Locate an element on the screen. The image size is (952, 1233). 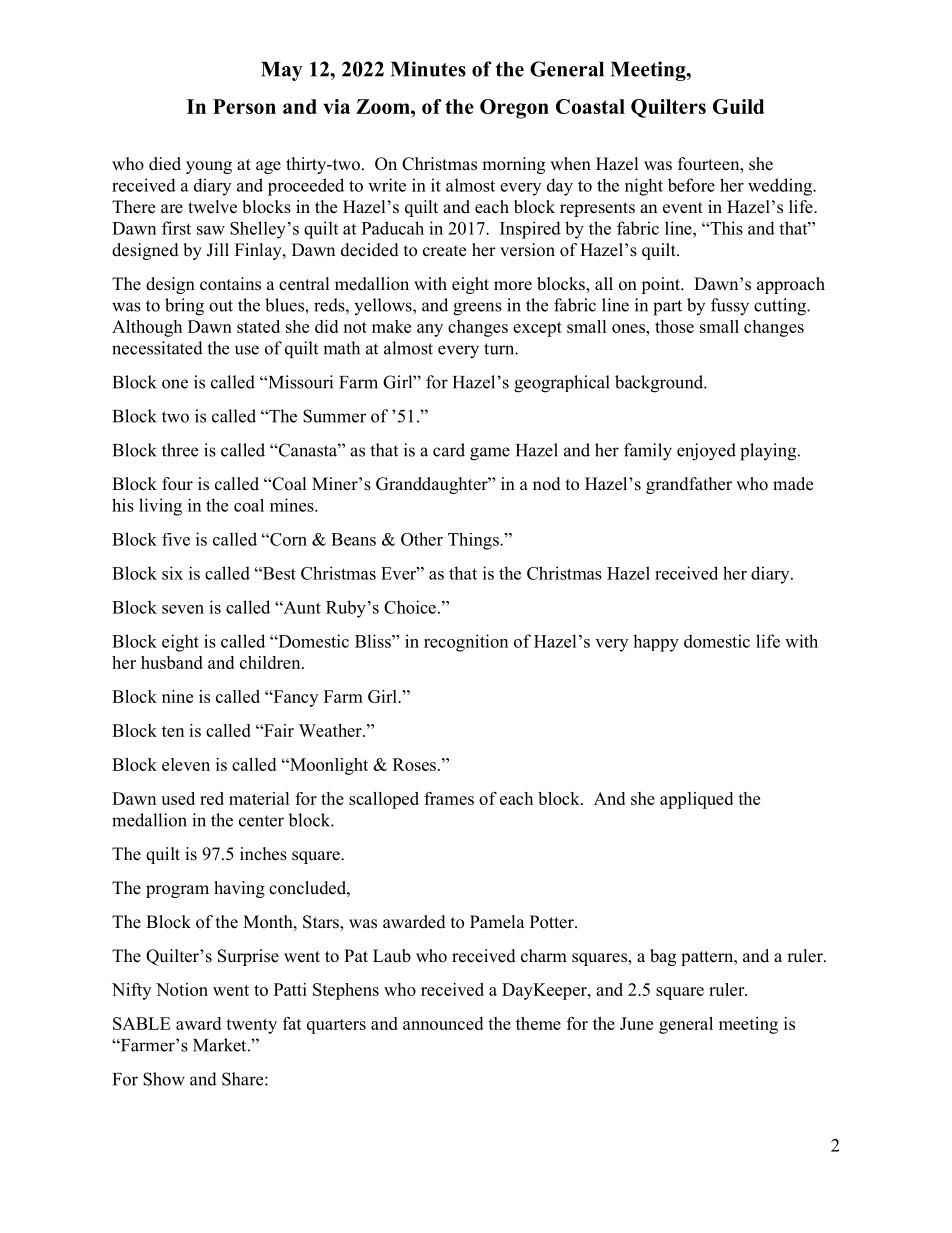
enjoyed is located at coordinates (706, 452).
